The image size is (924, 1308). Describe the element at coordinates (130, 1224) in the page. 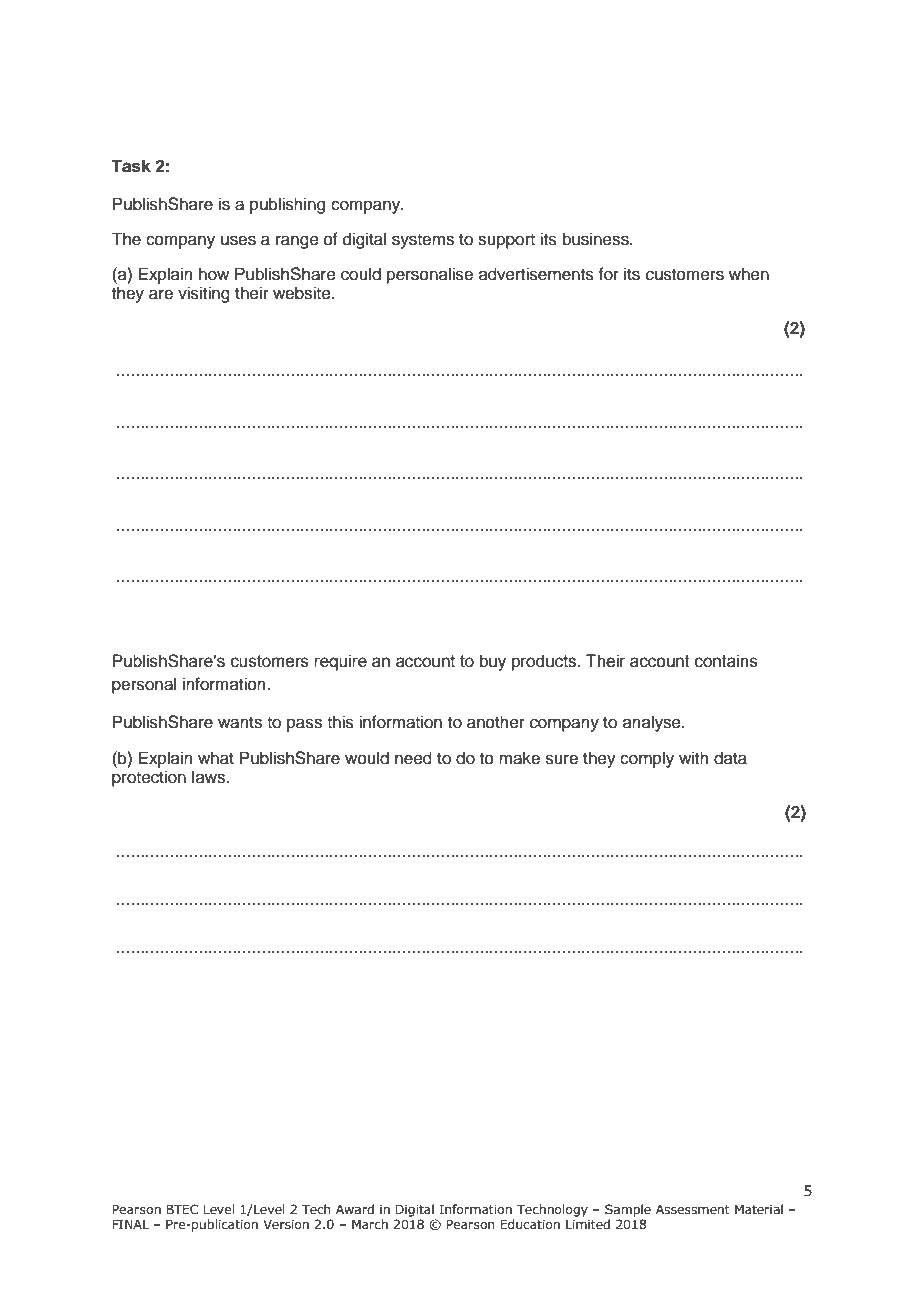

I see `FINAL` at that location.
